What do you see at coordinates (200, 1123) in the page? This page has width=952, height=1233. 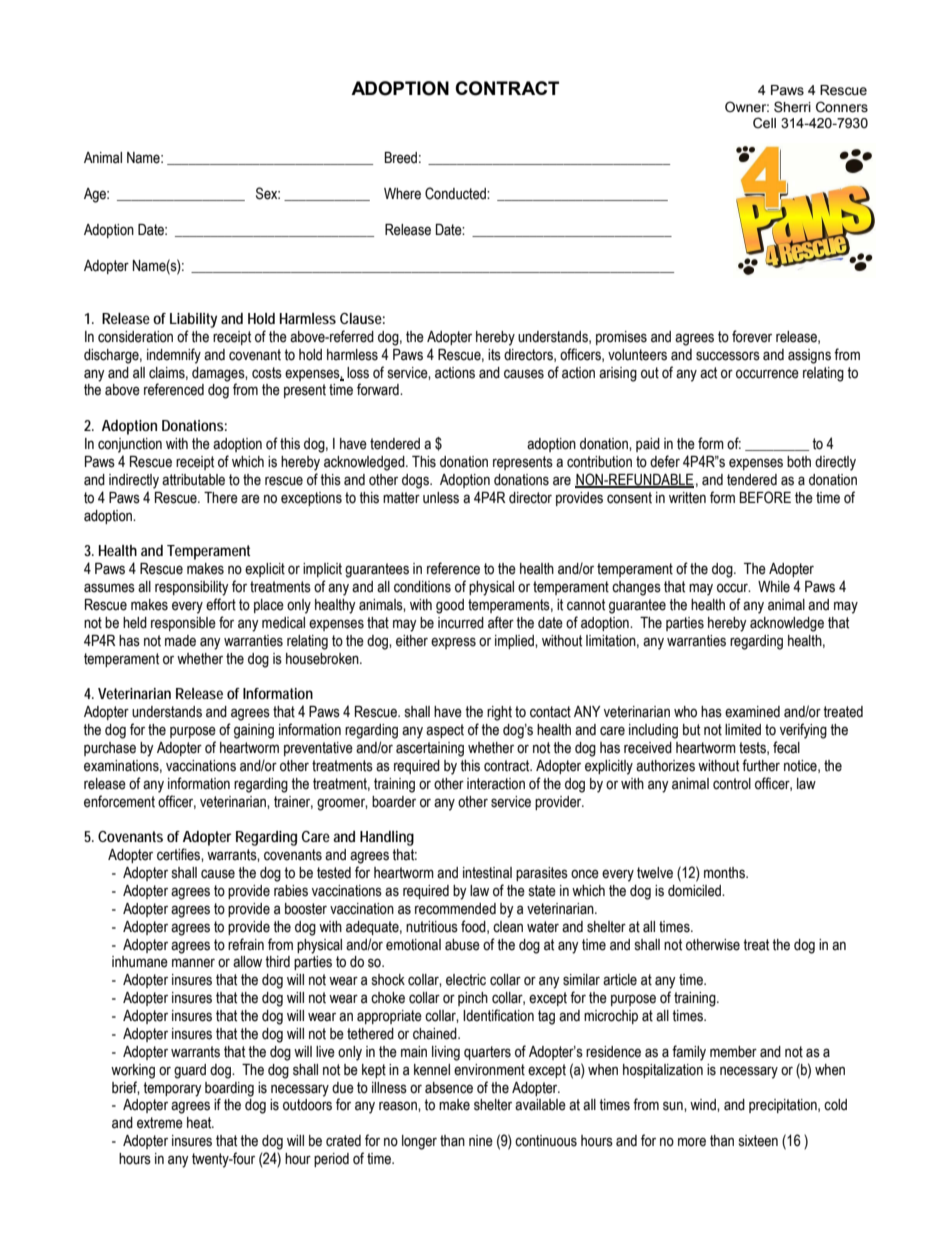 I see `heat` at bounding box center [200, 1123].
